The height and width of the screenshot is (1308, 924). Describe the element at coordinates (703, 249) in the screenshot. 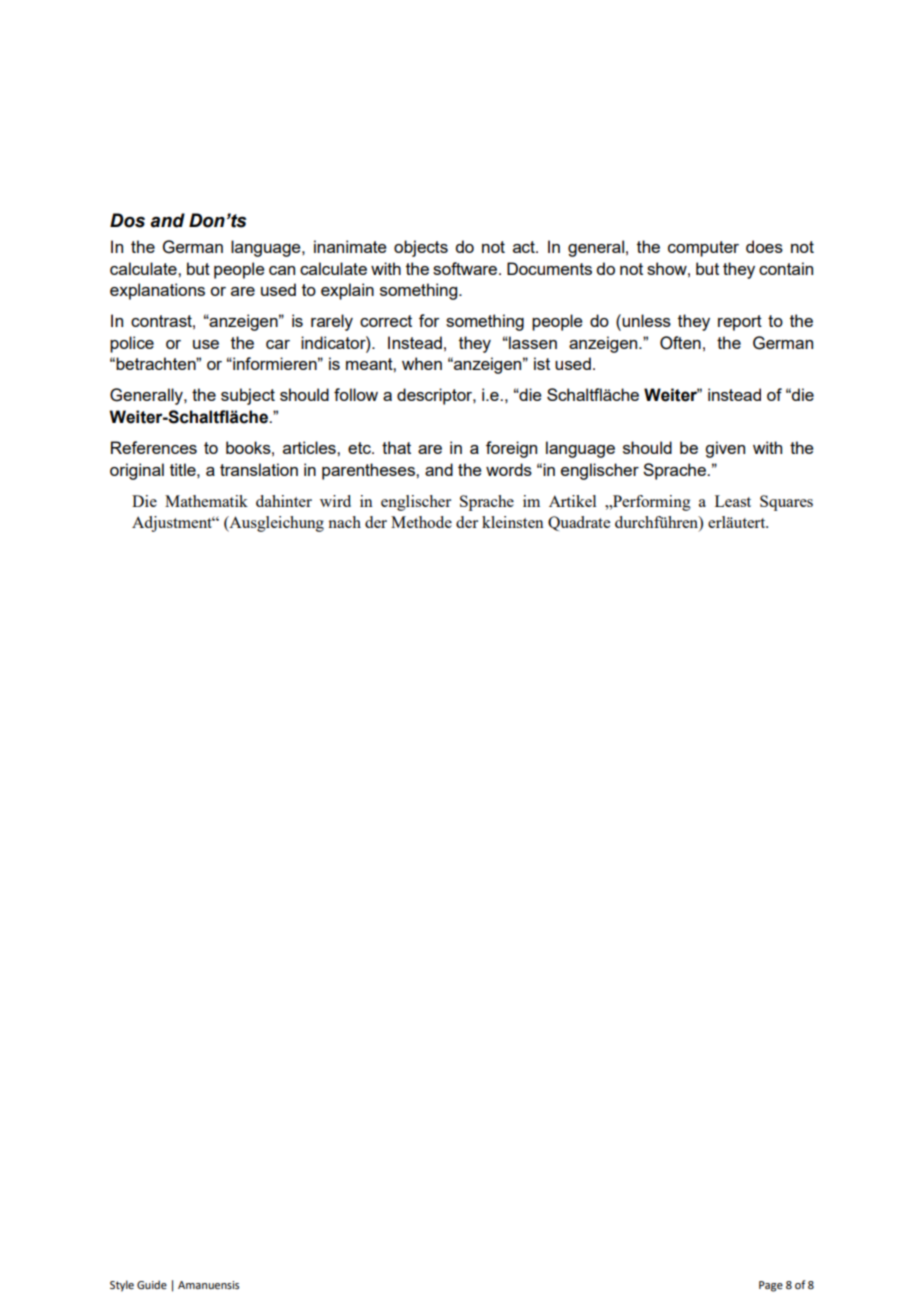

I see `computer` at that location.
